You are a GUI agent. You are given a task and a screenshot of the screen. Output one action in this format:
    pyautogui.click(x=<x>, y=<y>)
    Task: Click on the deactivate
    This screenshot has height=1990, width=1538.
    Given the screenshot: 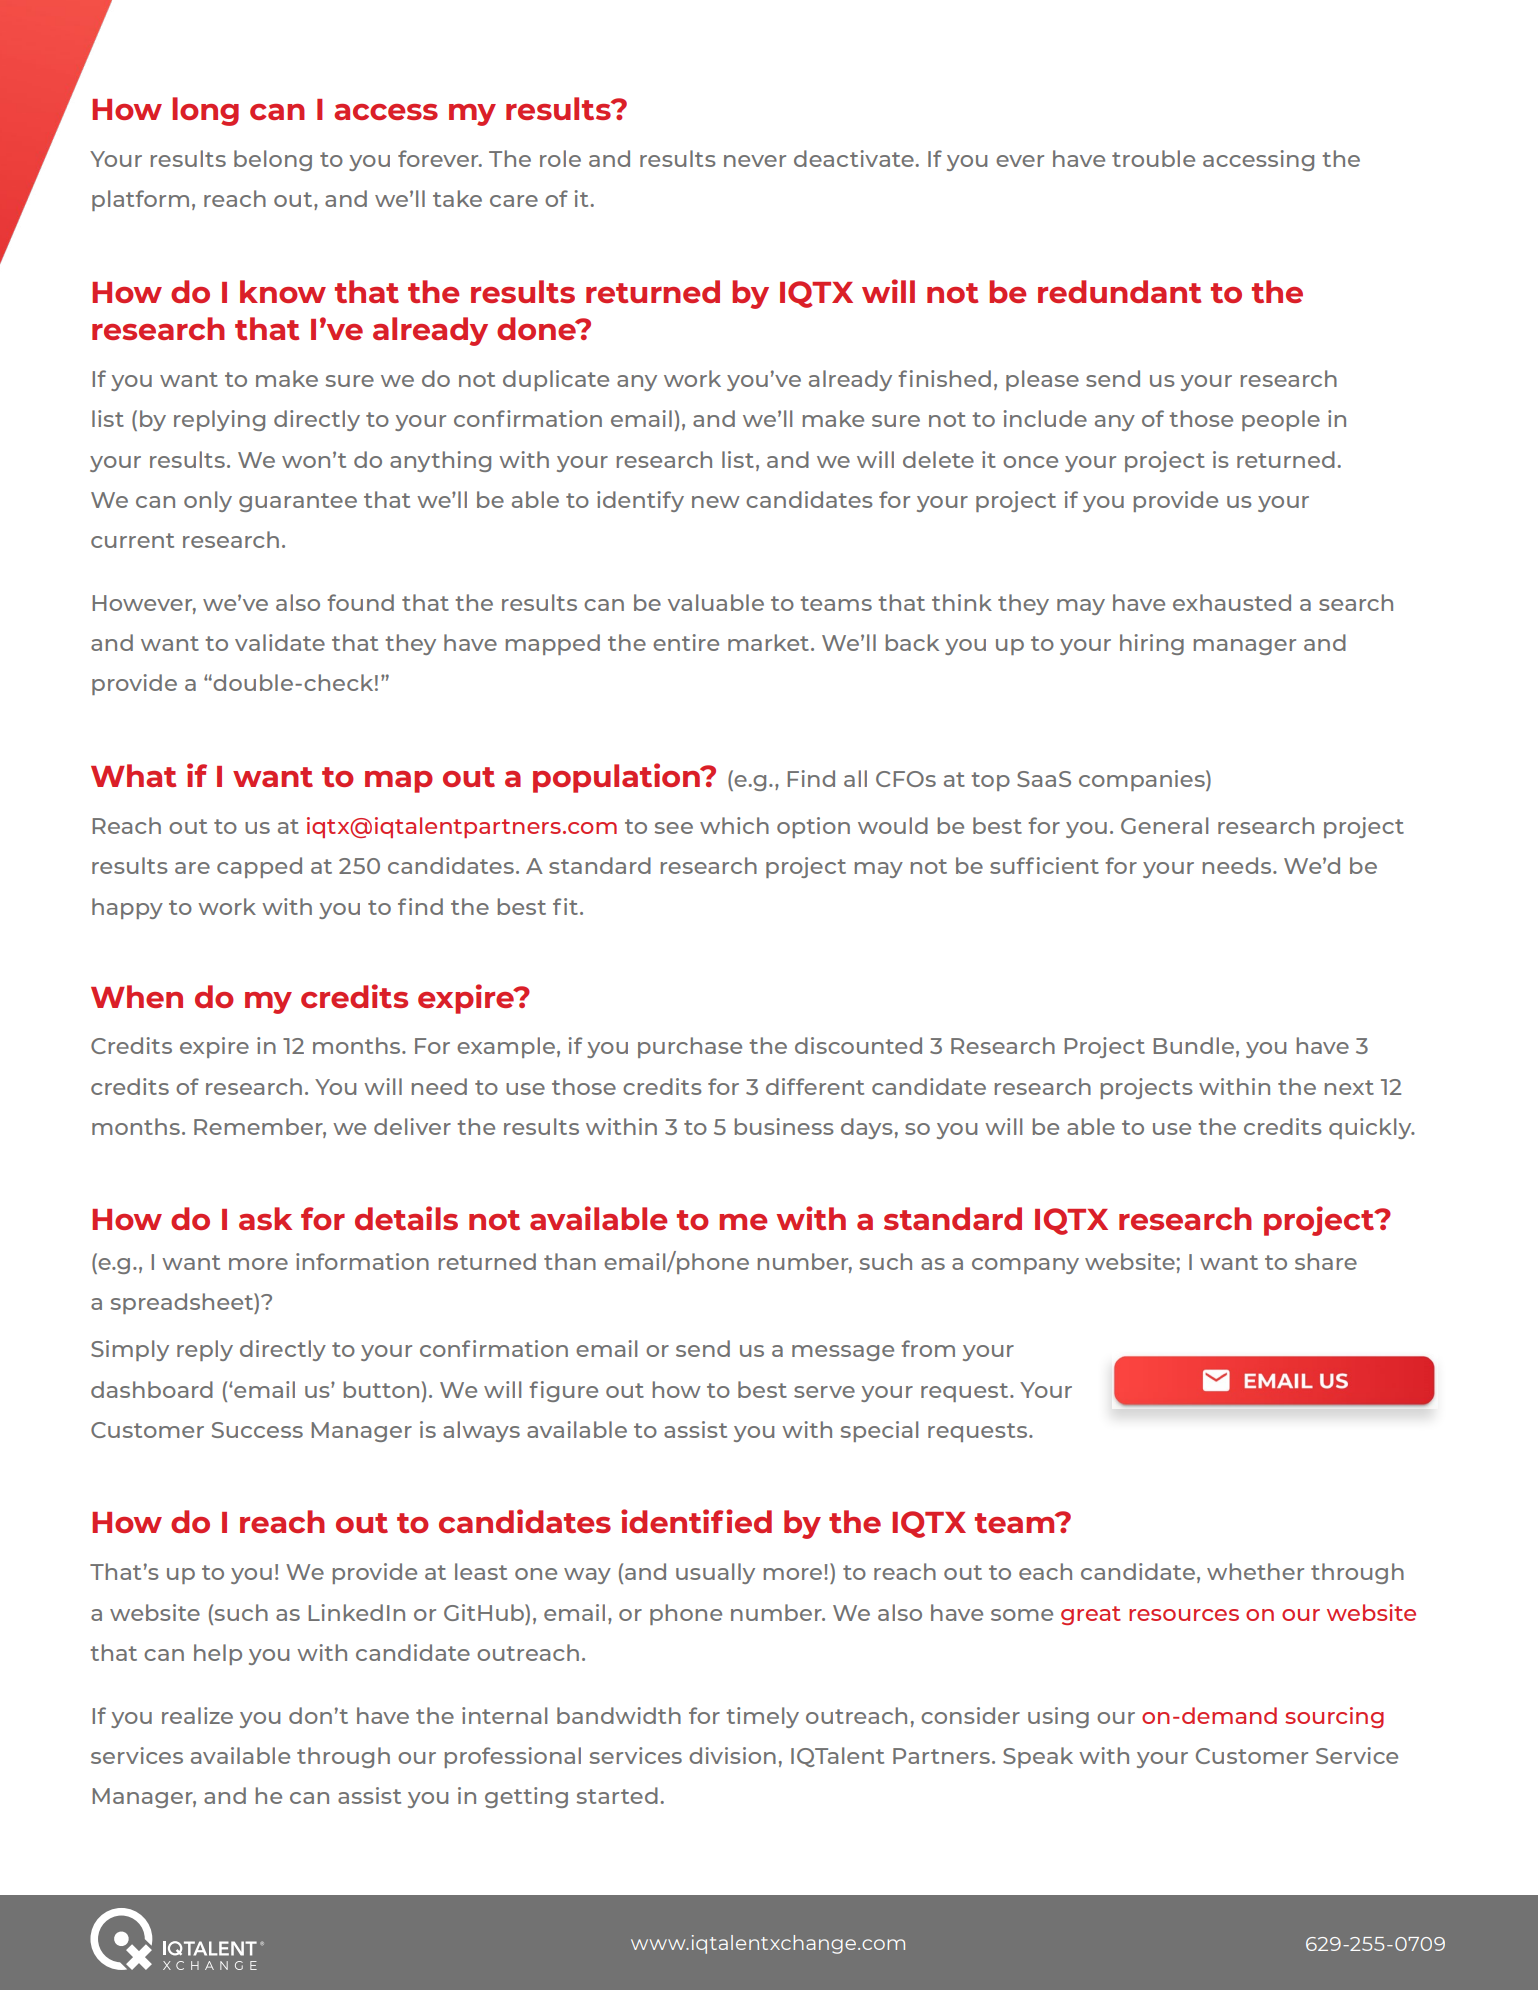 What is the action you would take?
    pyautogui.click(x=854, y=158)
